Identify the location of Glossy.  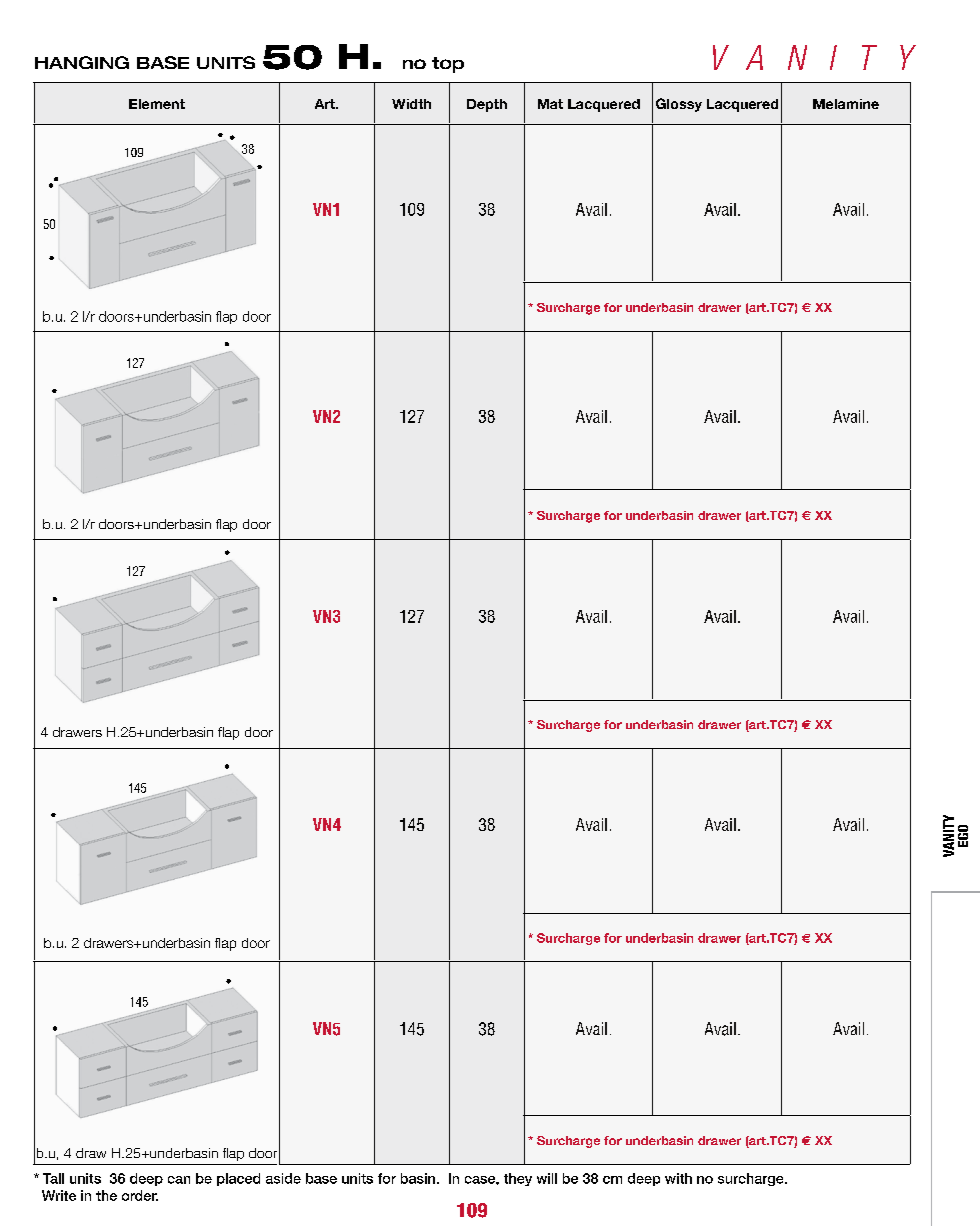
(679, 105).
